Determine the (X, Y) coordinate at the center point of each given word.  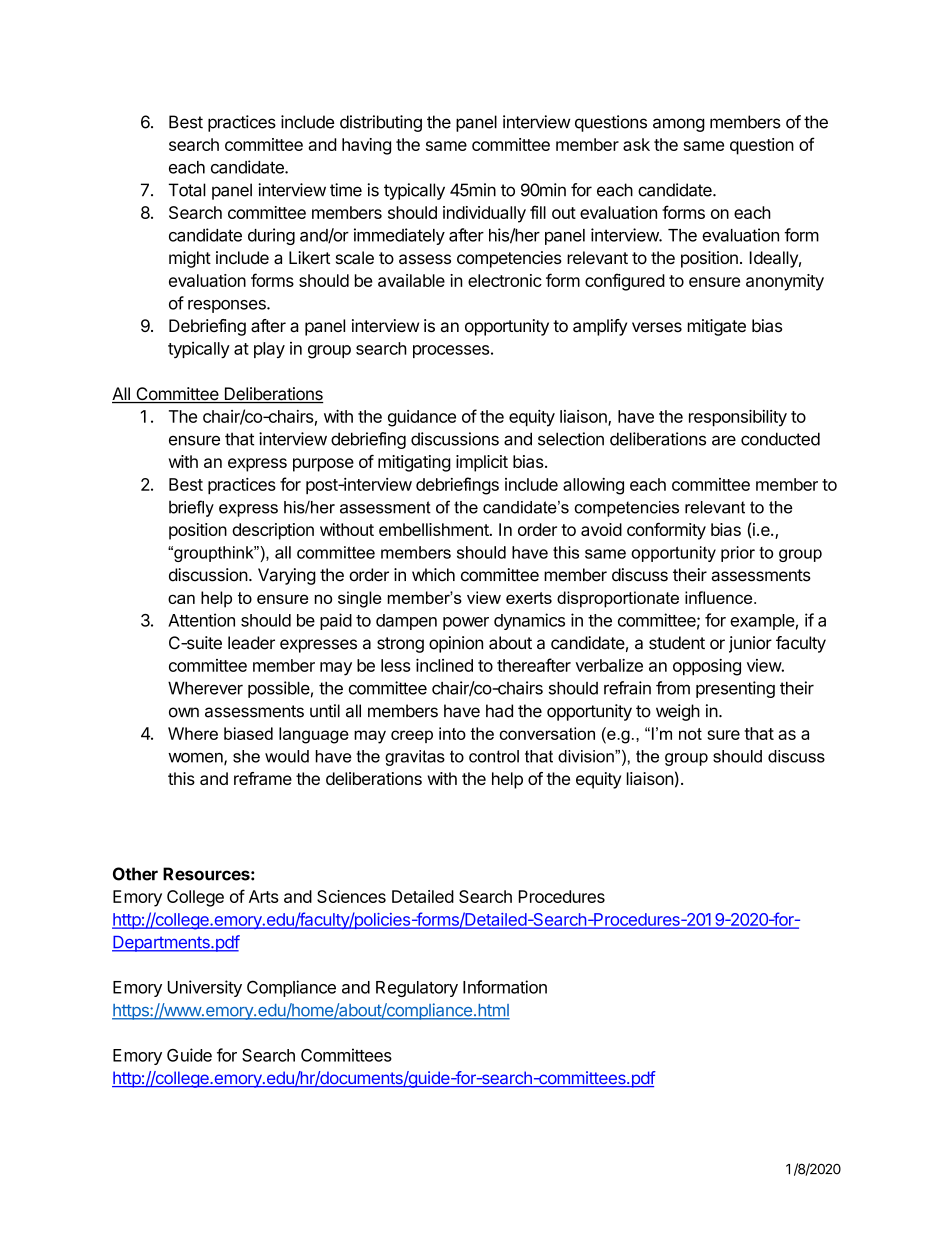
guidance (422, 418)
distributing (381, 123)
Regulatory (417, 989)
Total (187, 190)
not (690, 734)
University (205, 988)
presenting (735, 689)
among (679, 125)
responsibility (738, 418)
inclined (444, 665)
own (184, 712)
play (269, 350)
